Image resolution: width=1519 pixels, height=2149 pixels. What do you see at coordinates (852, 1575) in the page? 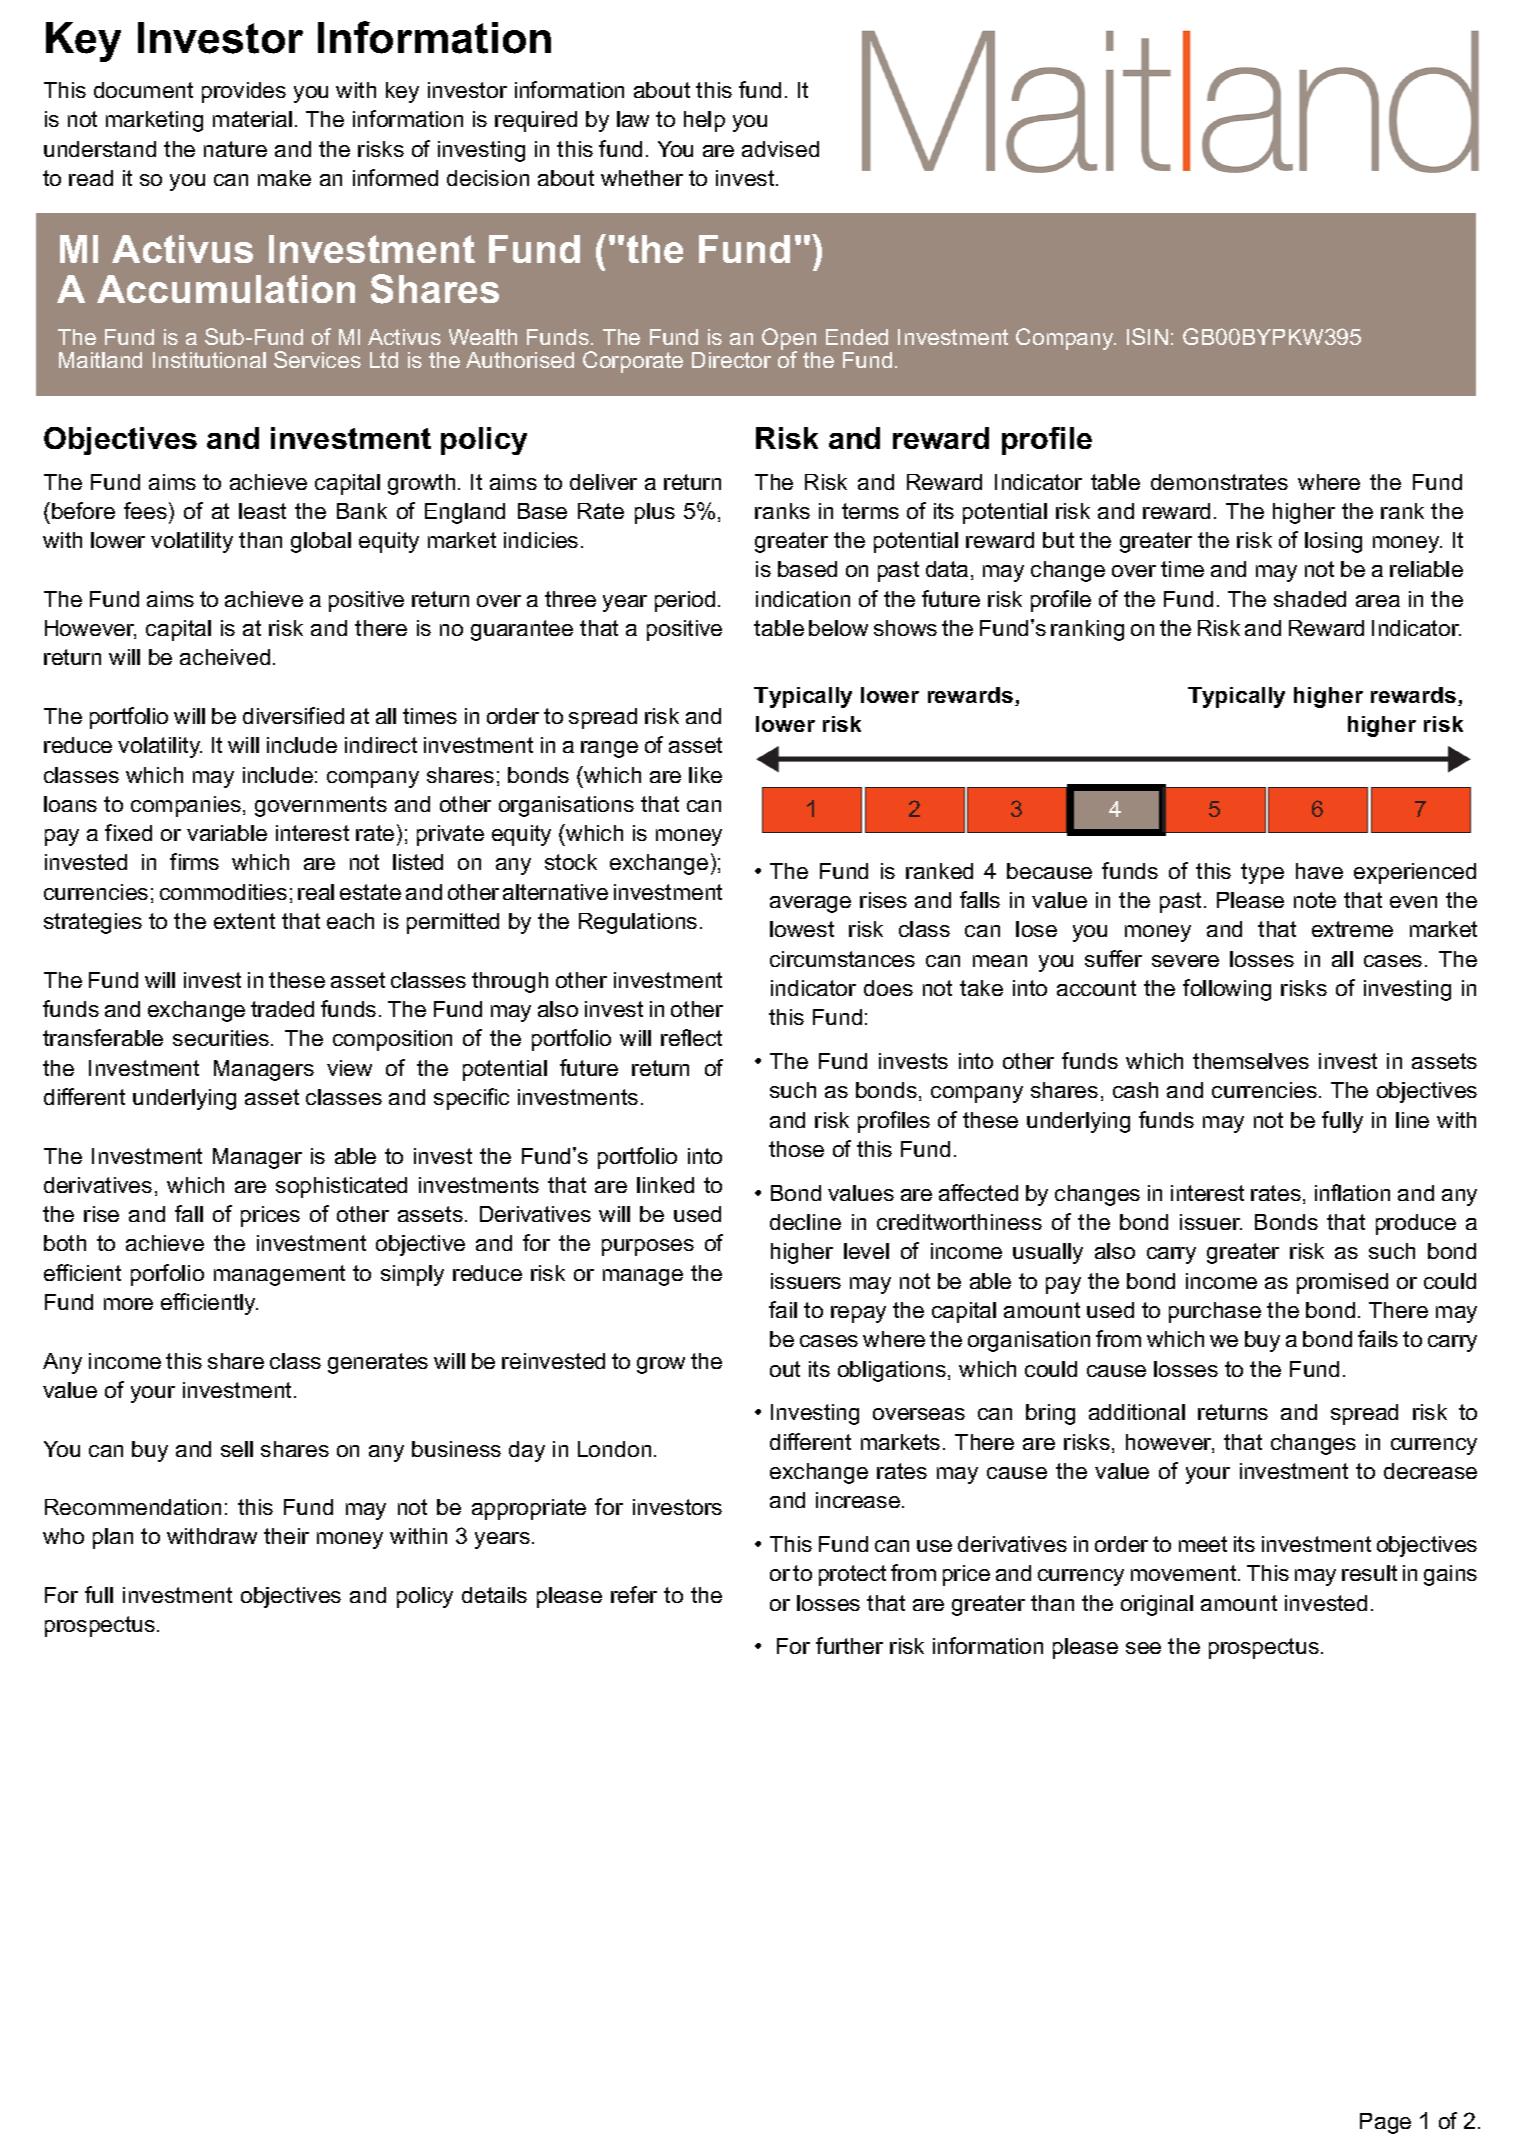
I see `protect` at bounding box center [852, 1575].
